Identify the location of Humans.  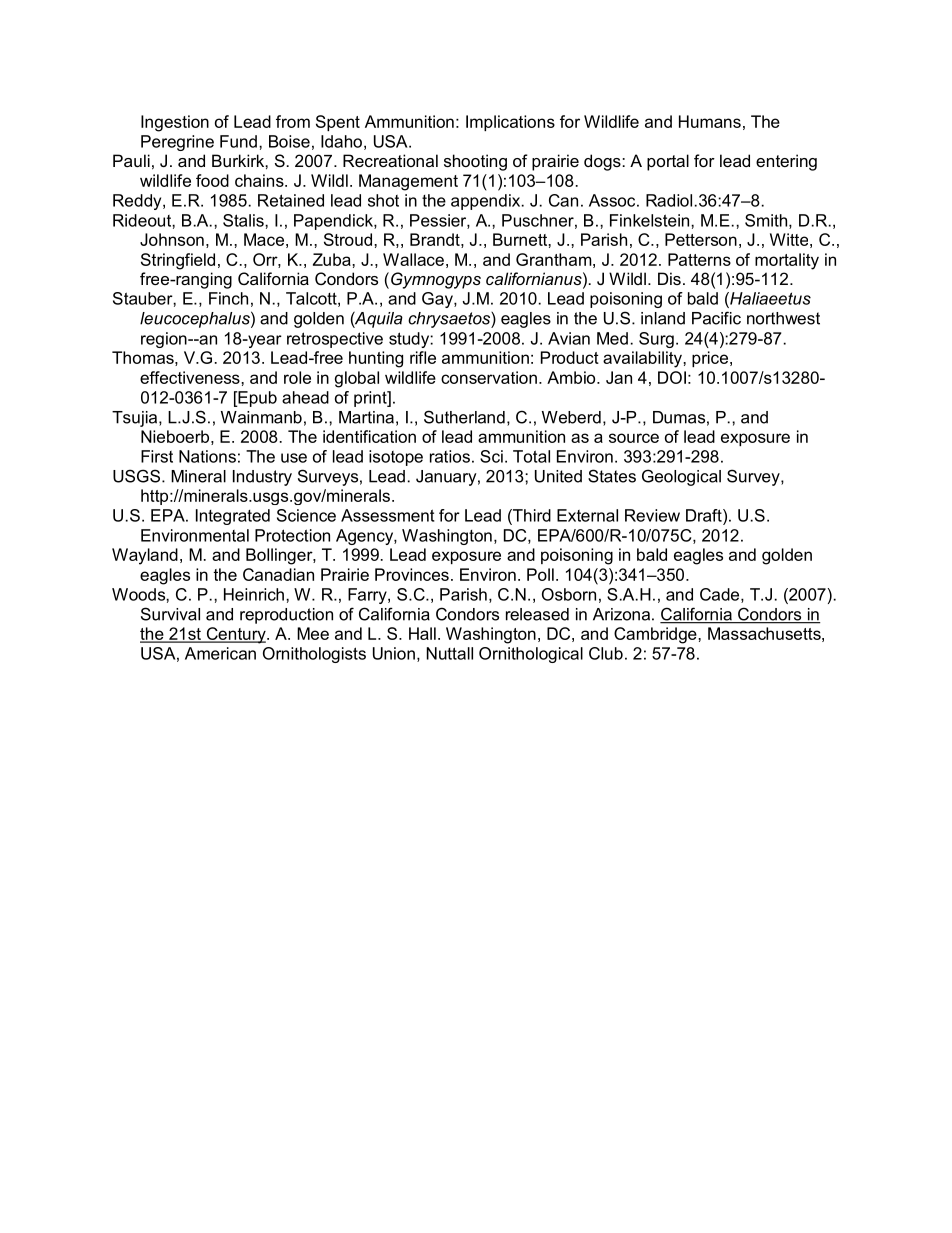
(710, 121).
